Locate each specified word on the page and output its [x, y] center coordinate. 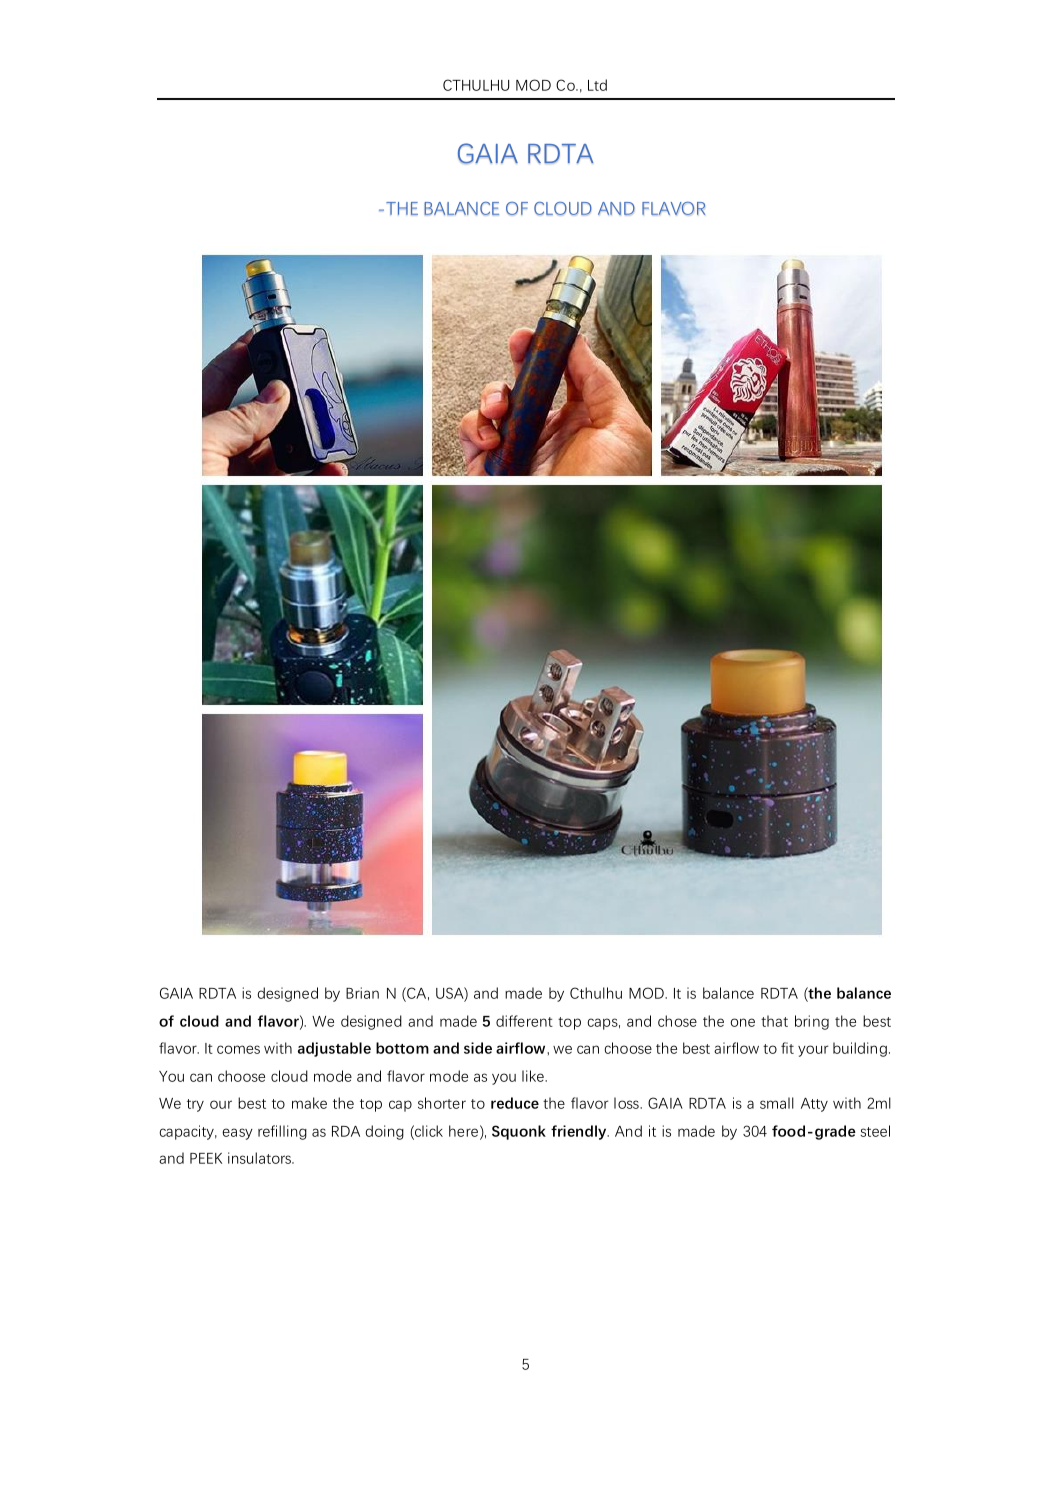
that [774, 1021]
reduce [515, 1103]
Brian [362, 993]
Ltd [597, 85]
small [777, 1103]
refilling [282, 1132]
